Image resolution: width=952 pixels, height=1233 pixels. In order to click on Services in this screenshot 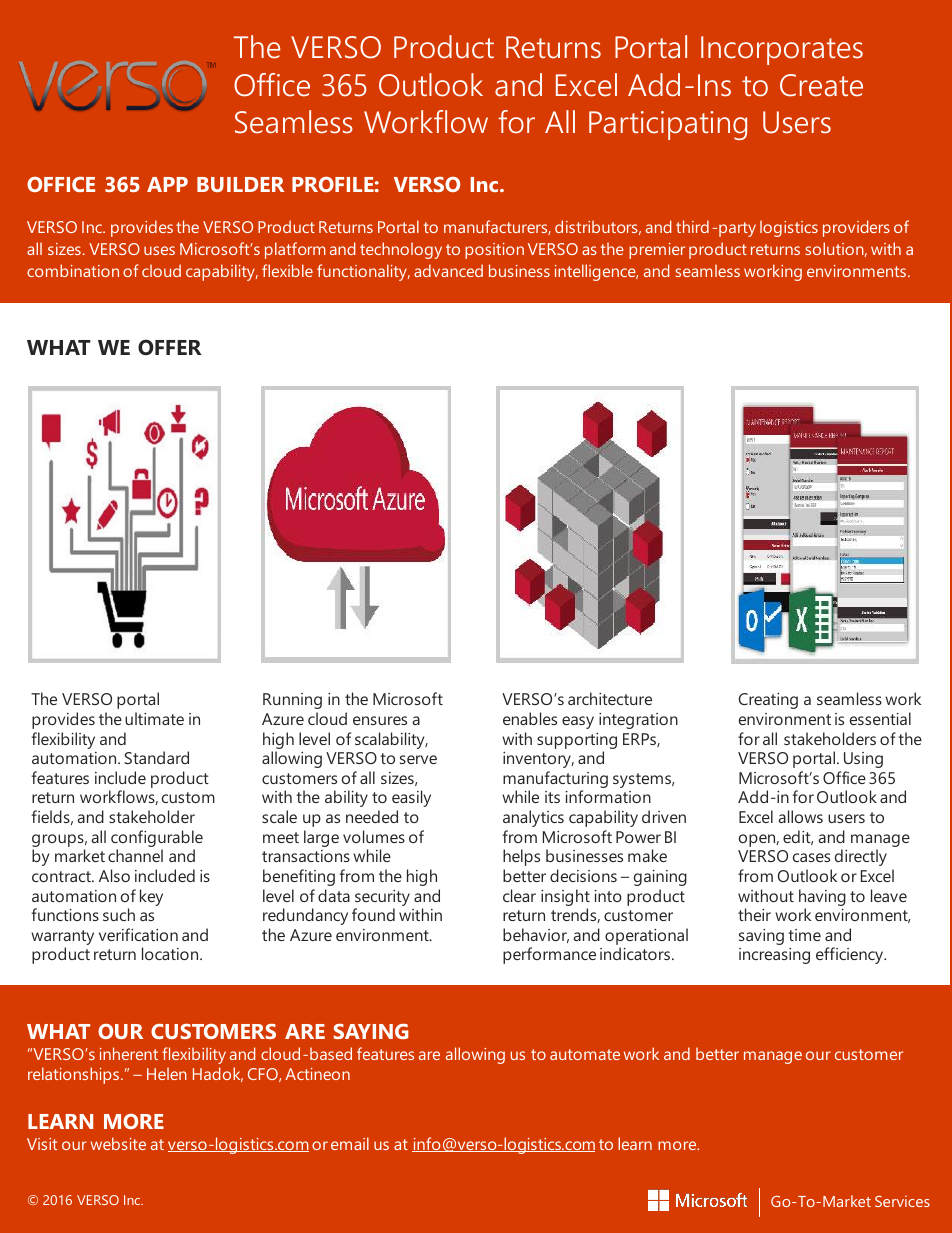, I will do `click(902, 1201)`.
